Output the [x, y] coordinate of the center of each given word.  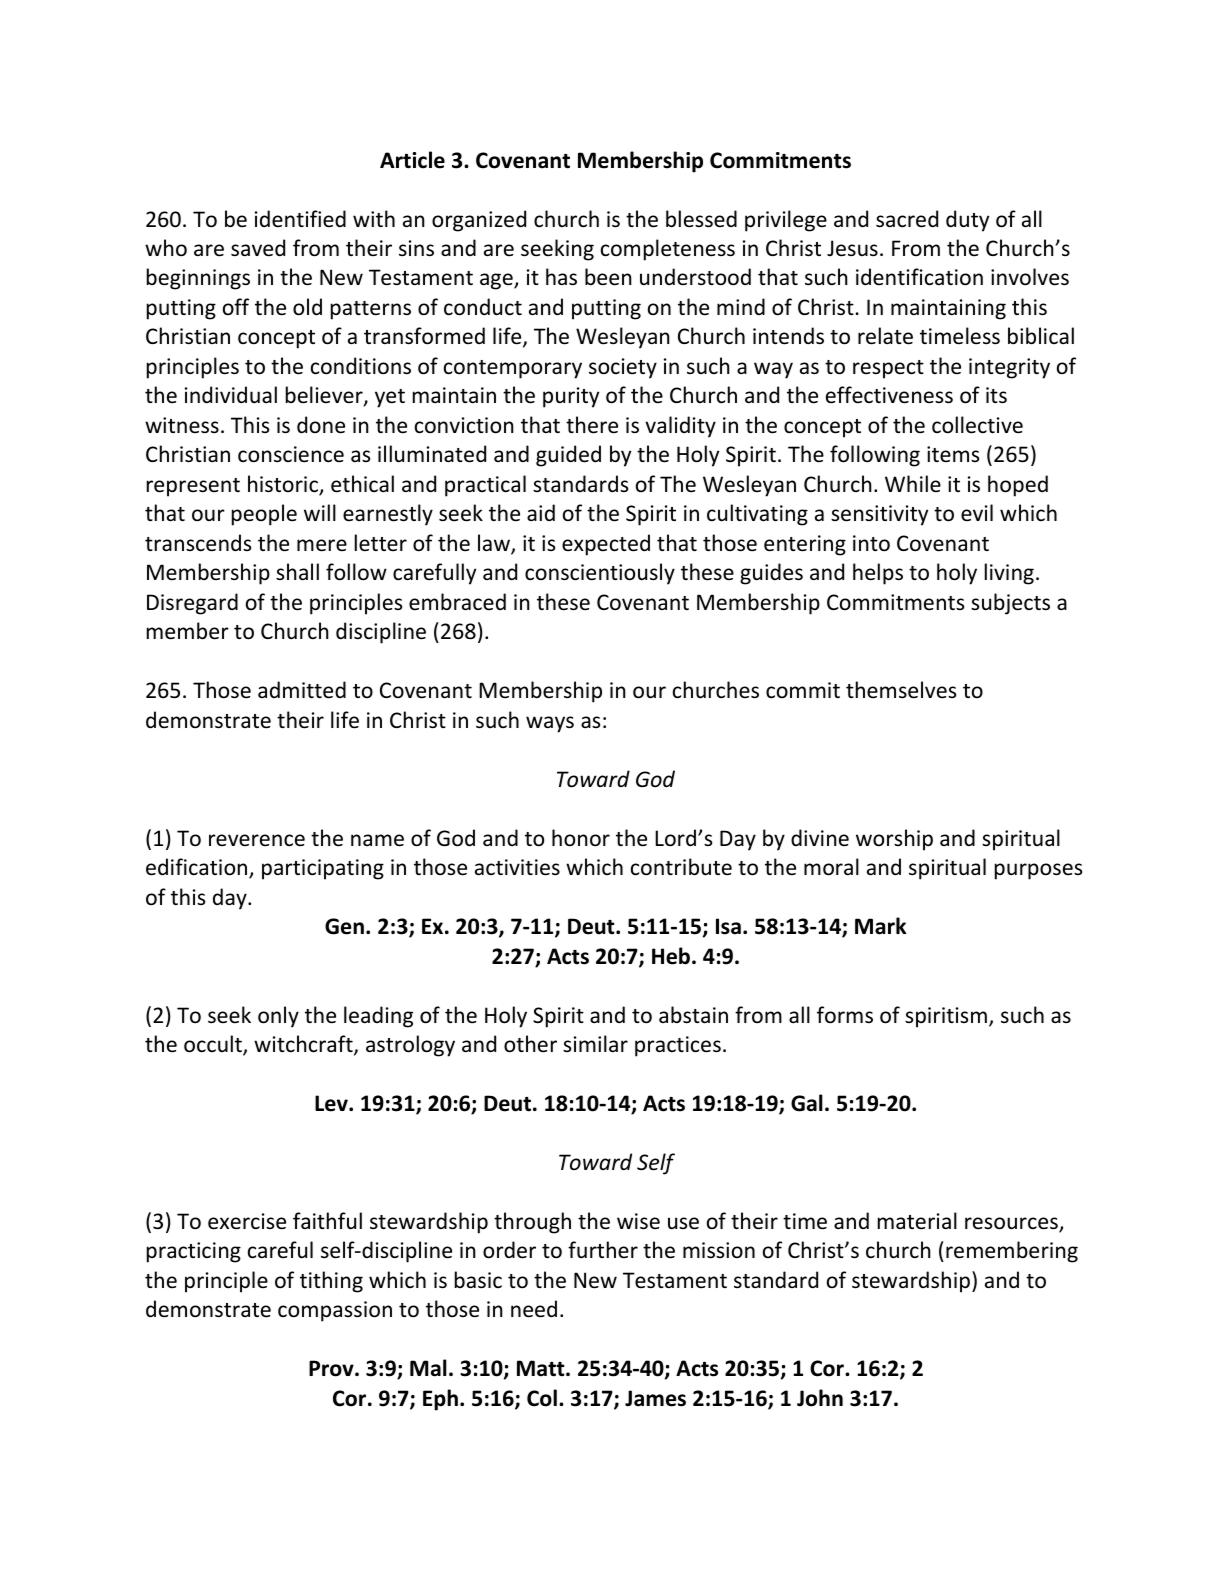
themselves [901, 690]
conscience [291, 454]
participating [323, 869]
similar [595, 1043]
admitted [302, 690]
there [592, 425]
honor [581, 838]
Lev [332, 1103]
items [953, 454]
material [917, 1221]
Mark [880, 926]
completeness [668, 250]
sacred [907, 219]
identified [300, 218]
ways [550, 724]
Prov [332, 1368]
